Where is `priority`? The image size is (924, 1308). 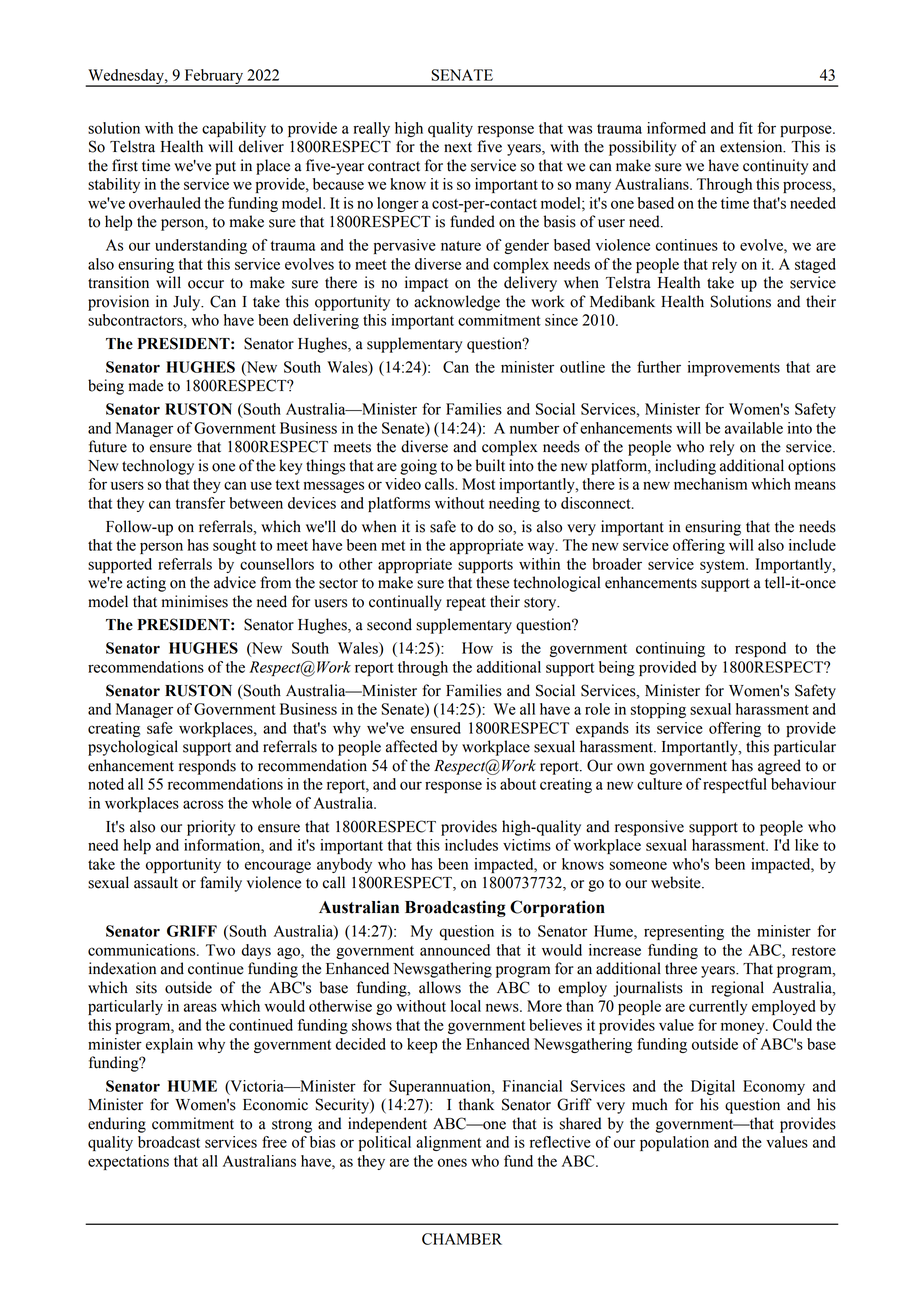 priority is located at coordinates (211, 828).
